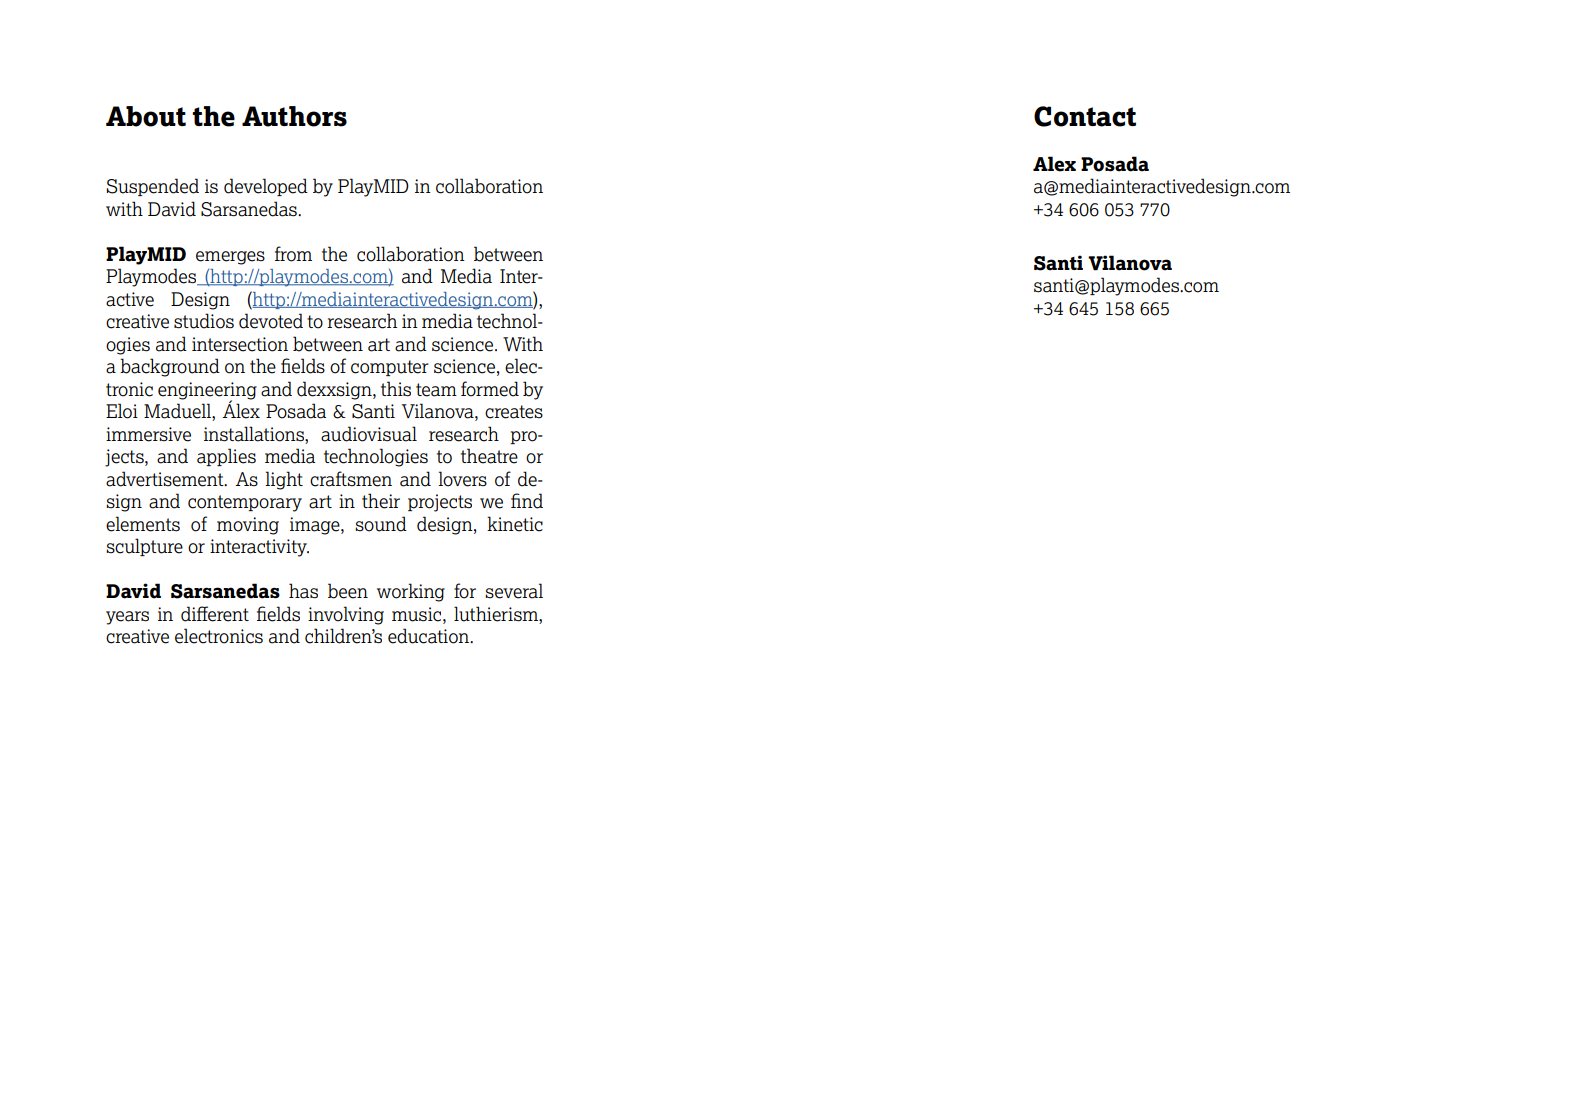  I want to click on developed, so click(266, 187).
